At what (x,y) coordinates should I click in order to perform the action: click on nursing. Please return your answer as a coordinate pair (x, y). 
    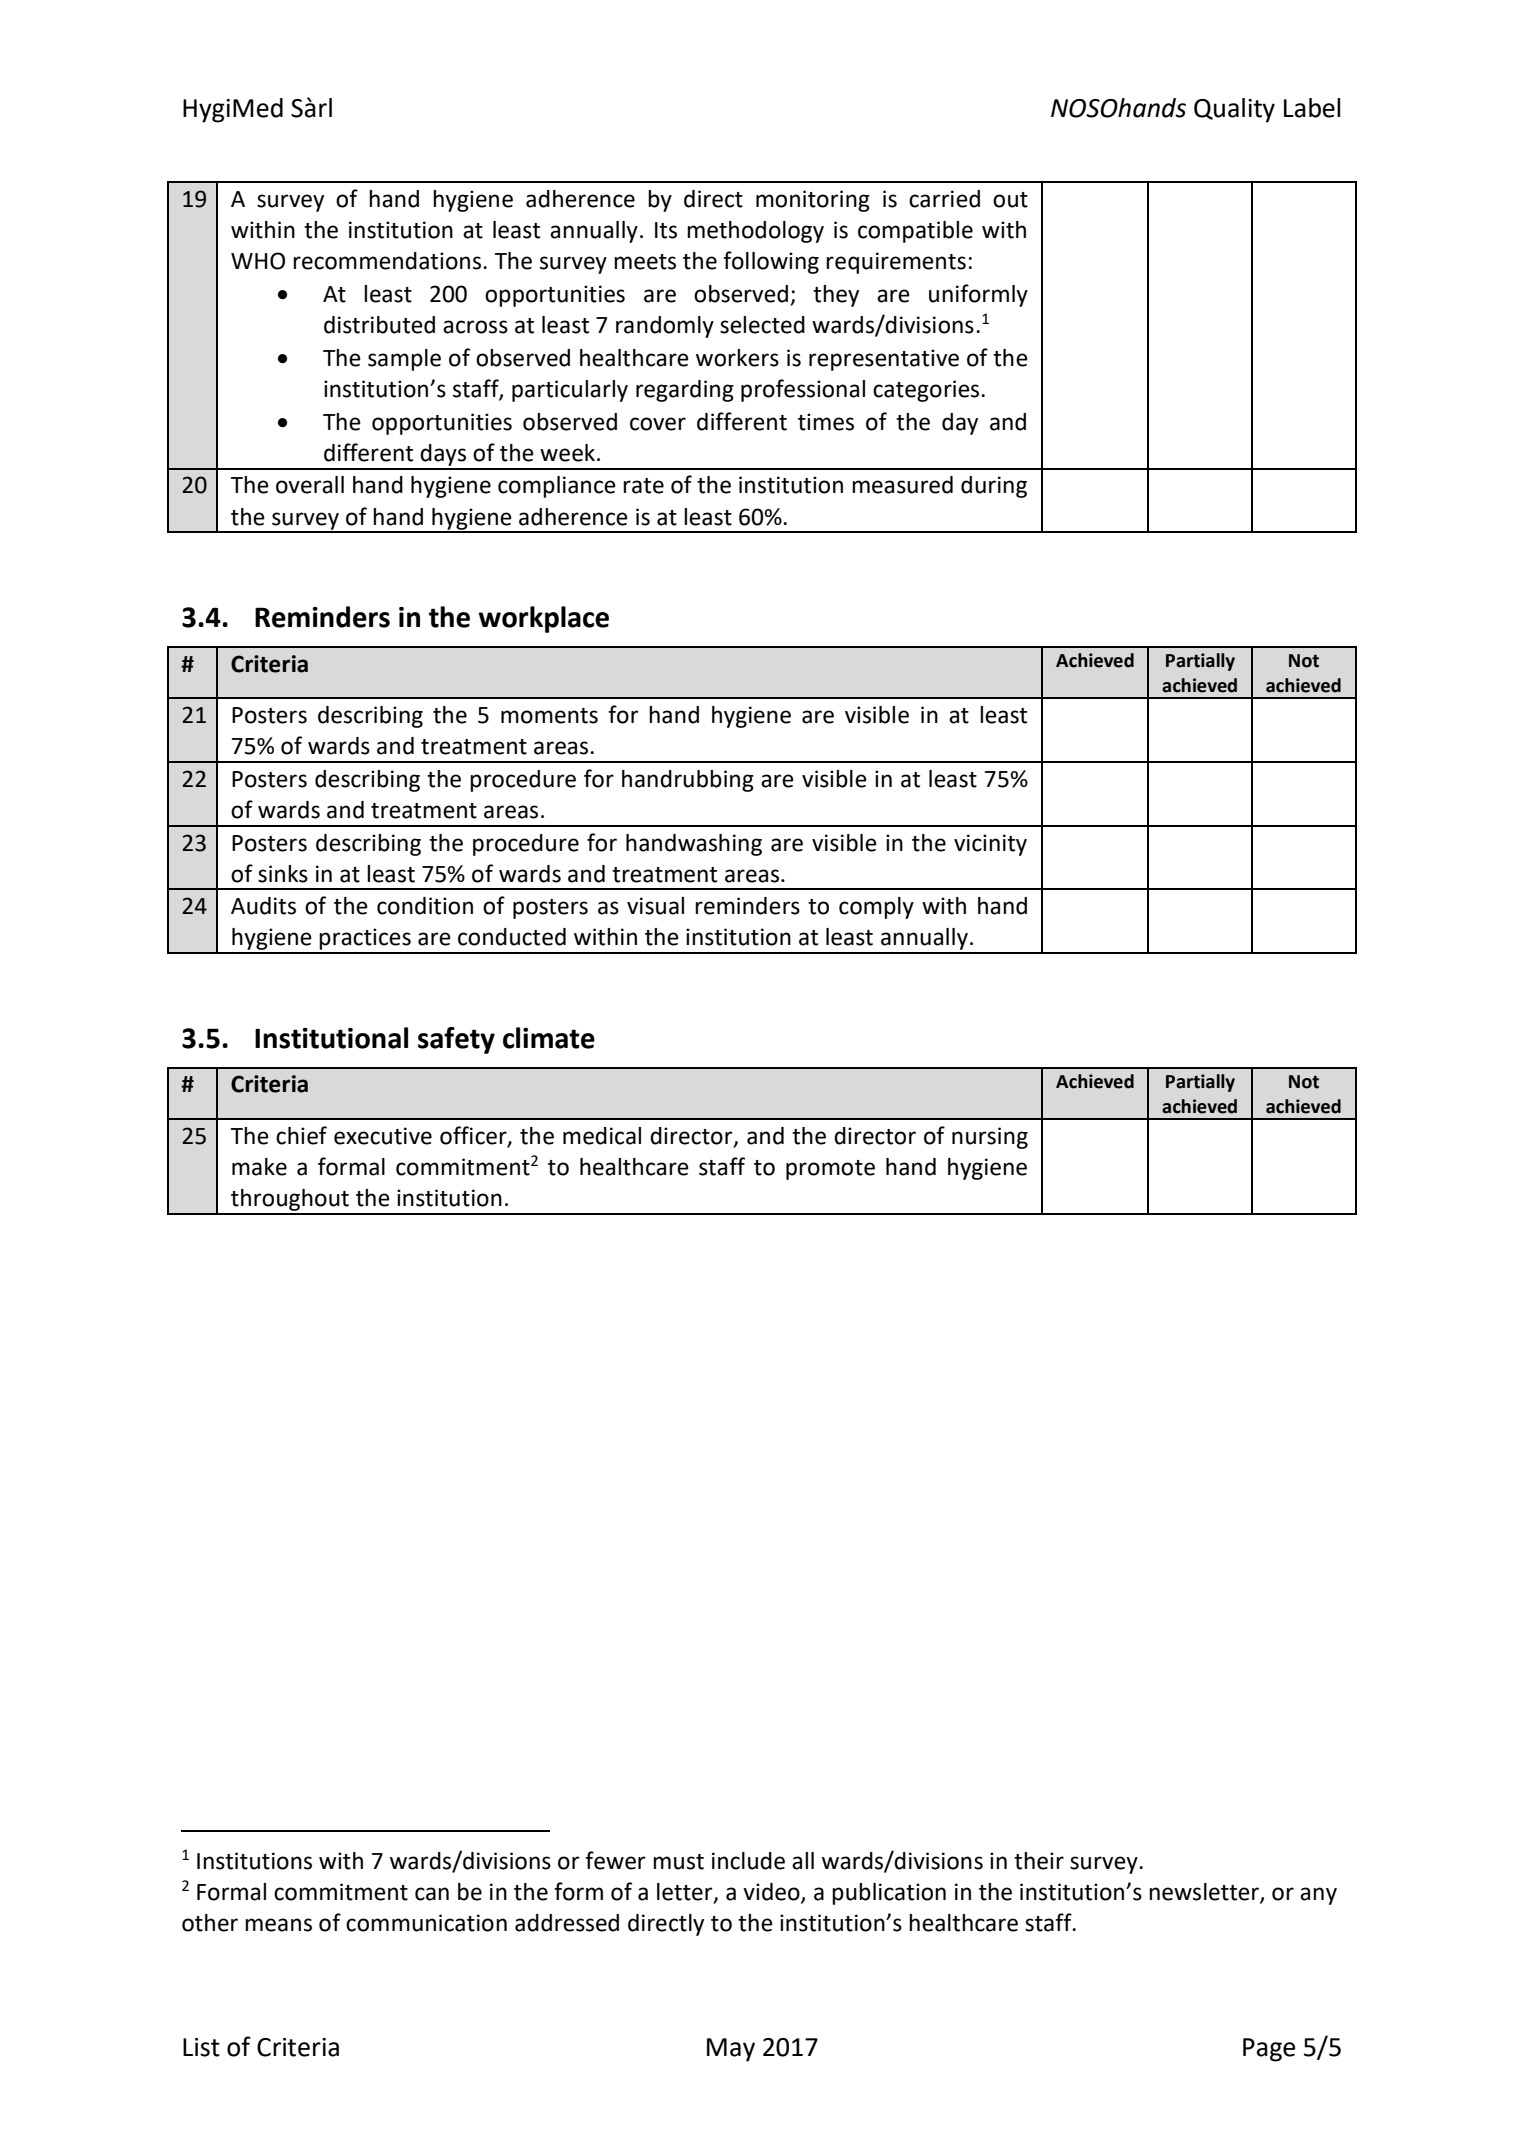
    Looking at the image, I should click on (990, 1138).
